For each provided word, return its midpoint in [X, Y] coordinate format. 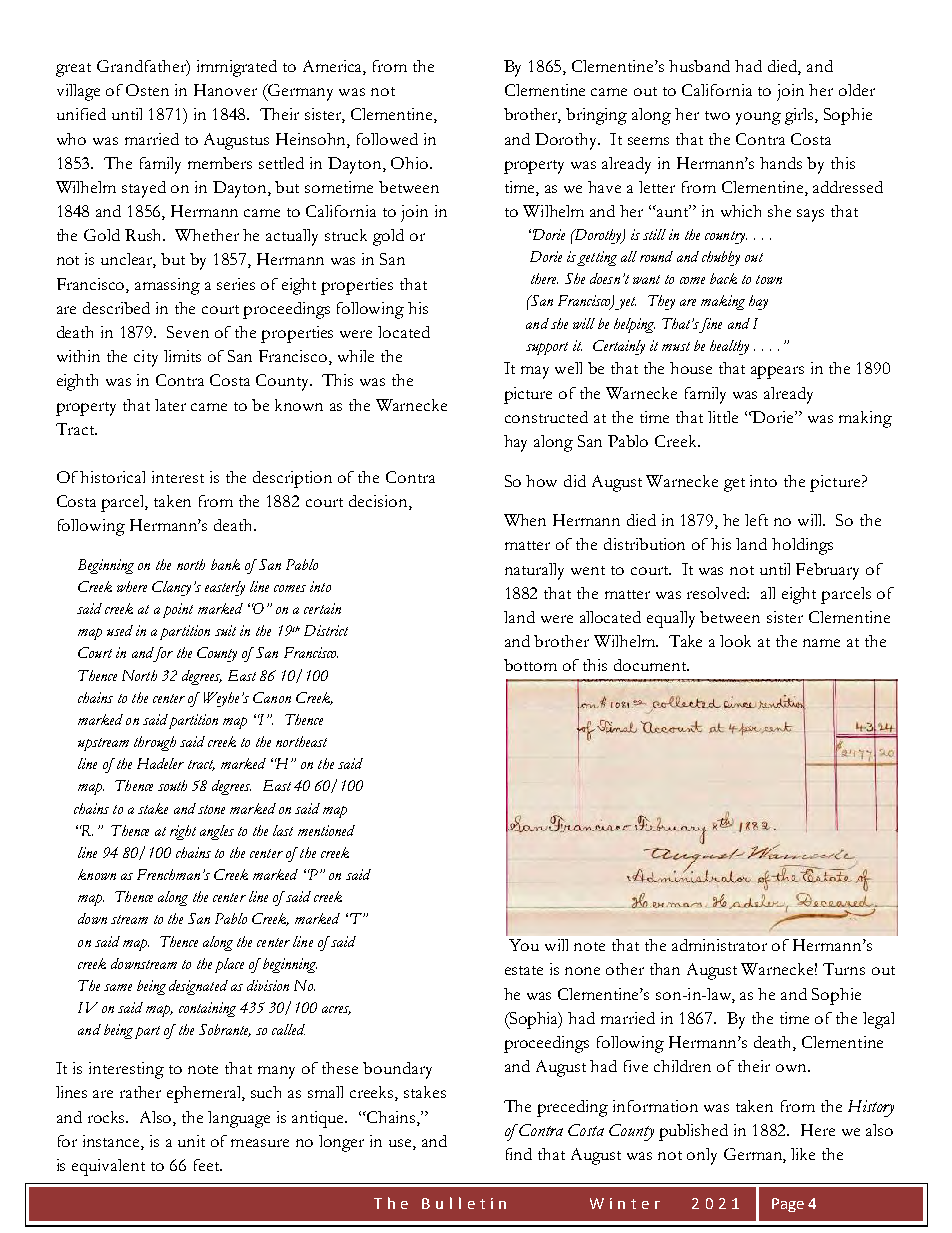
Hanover [225, 90]
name [821, 643]
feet [208, 1165]
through [155, 743]
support [547, 348]
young [758, 118]
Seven [188, 332]
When [525, 520]
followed [387, 139]
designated [198, 987]
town [769, 279]
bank [225, 564]
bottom [530, 665]
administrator [719, 945]
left [756, 520]
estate [524, 970]
